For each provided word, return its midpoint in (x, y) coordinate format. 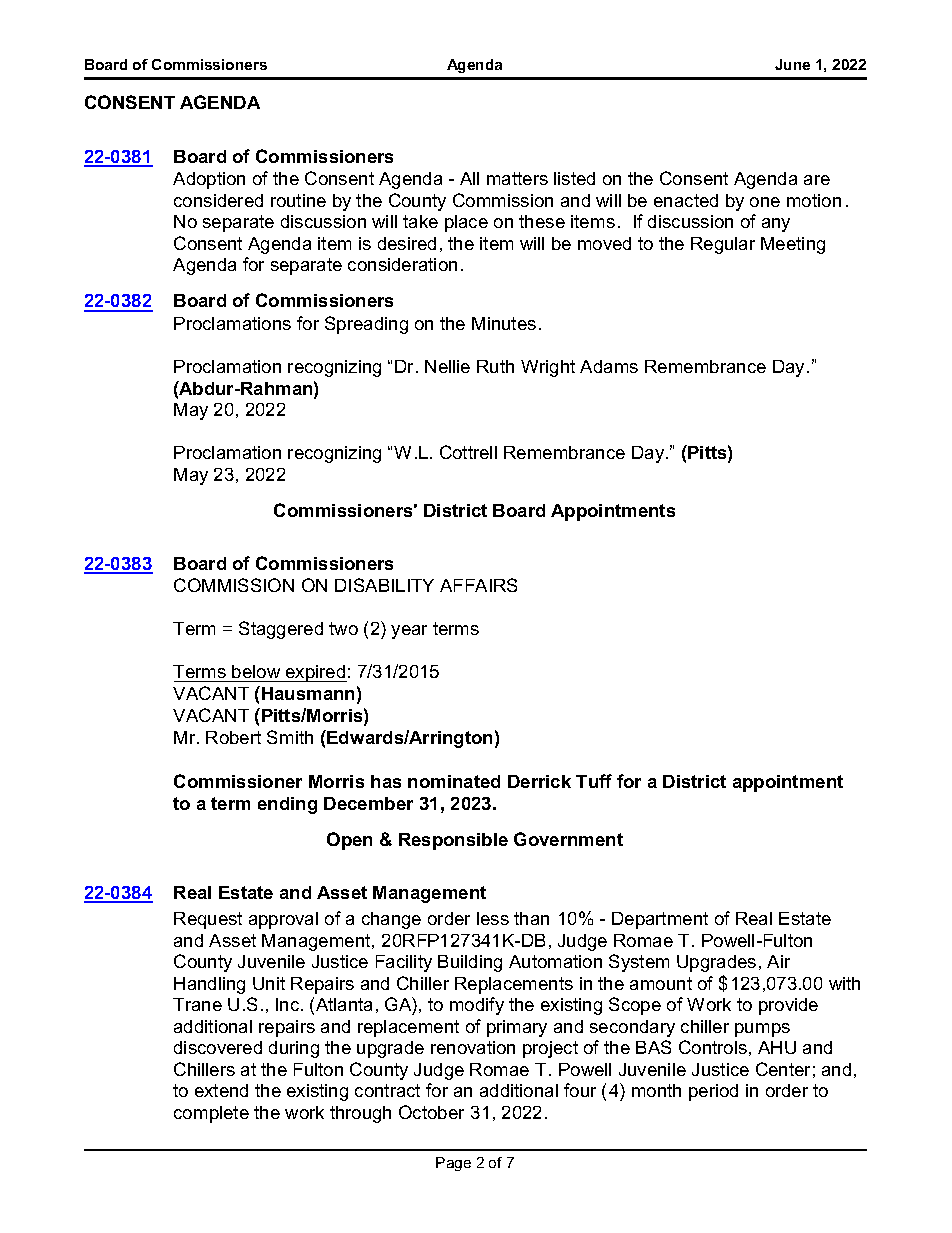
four (580, 1090)
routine (298, 200)
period (713, 1092)
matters (517, 178)
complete (211, 1114)
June (792, 64)
